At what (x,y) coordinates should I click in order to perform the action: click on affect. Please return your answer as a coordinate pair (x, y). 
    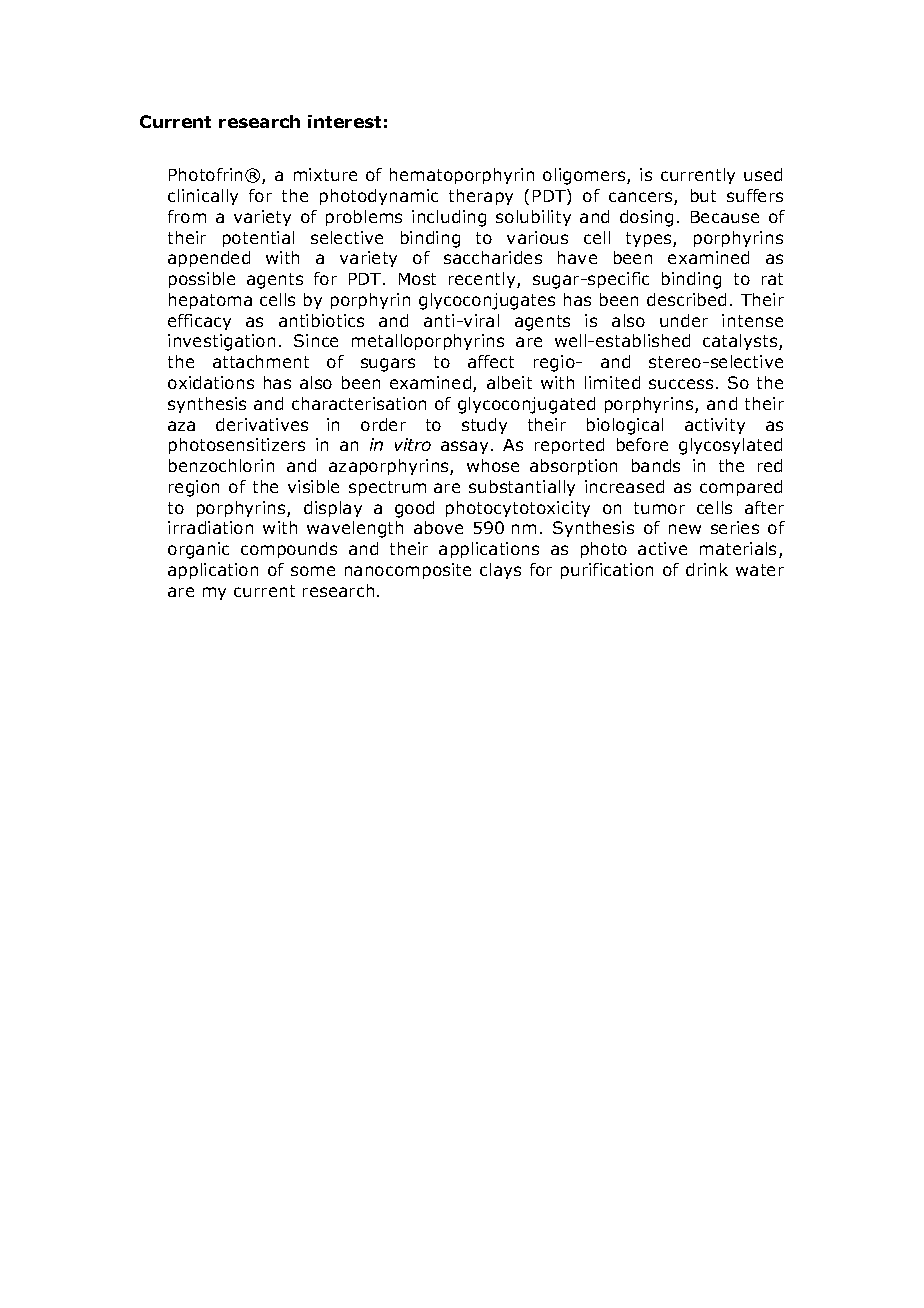
    Looking at the image, I should click on (491, 361).
